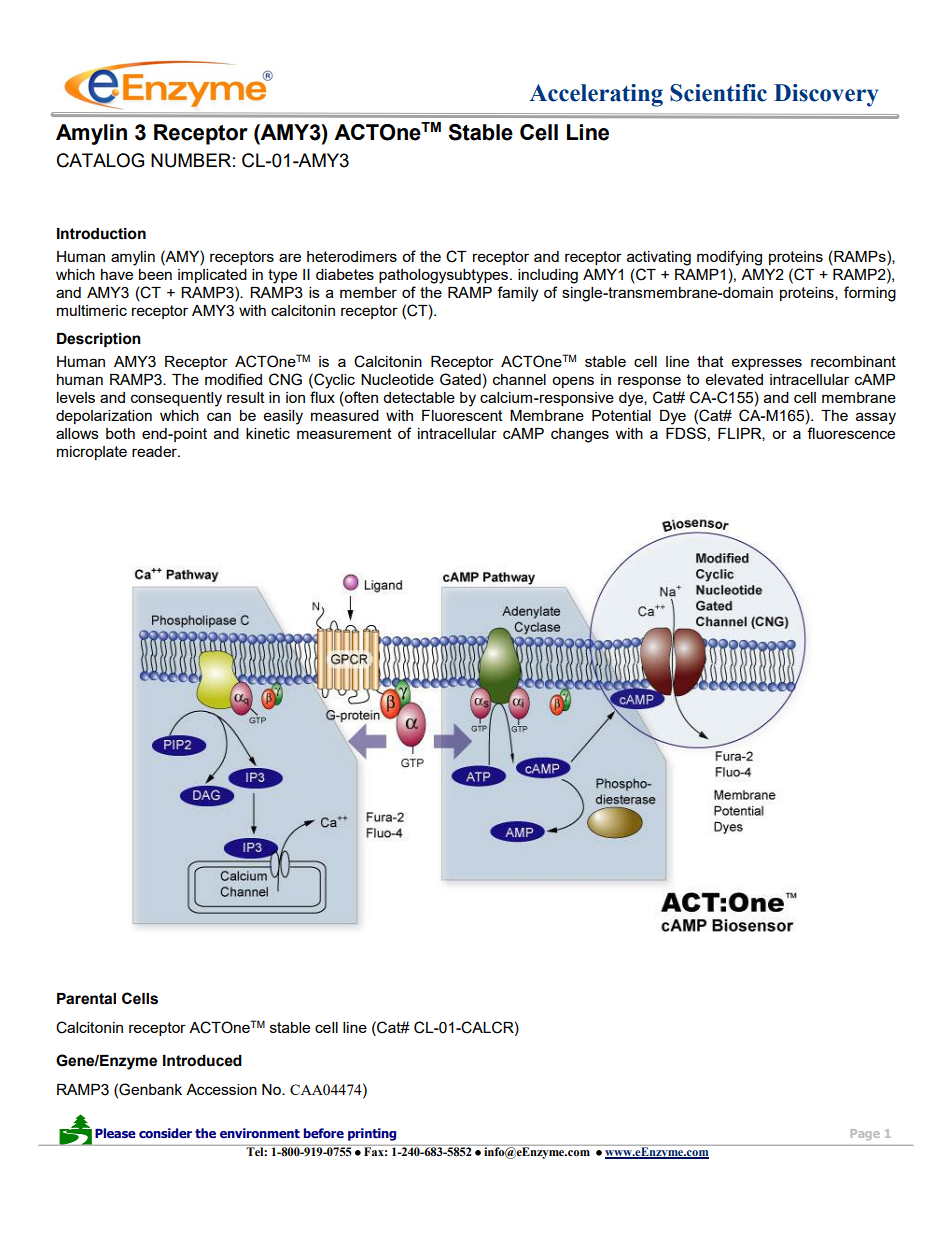 This page has height=1233, width=952. I want to click on Accelerating, so click(596, 95).
